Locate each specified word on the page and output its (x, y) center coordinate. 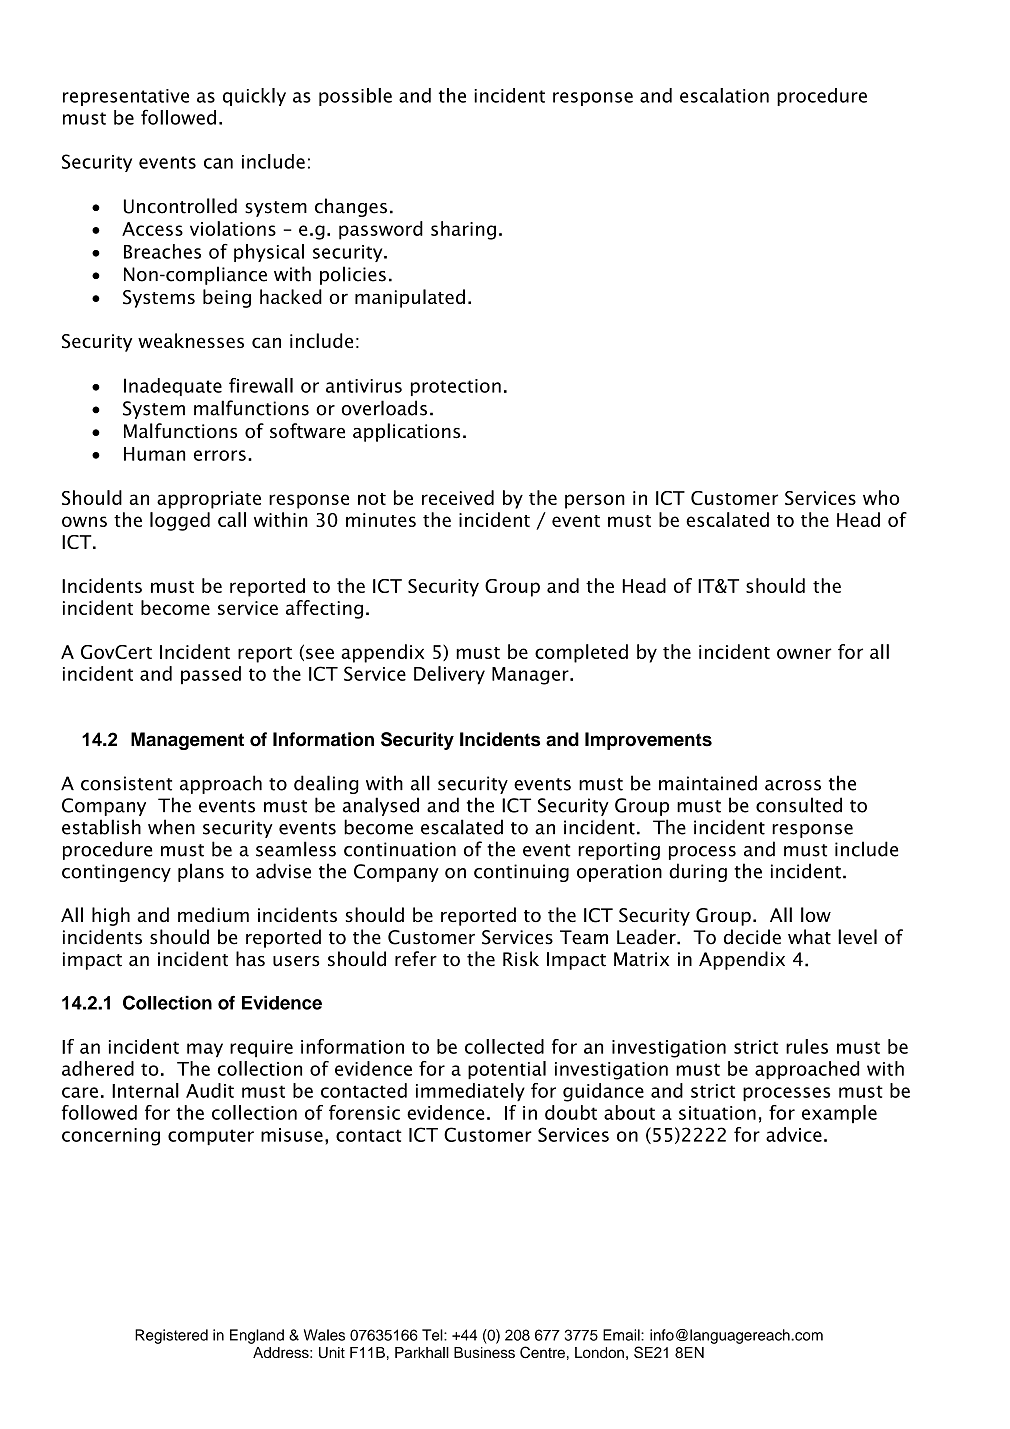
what (809, 937)
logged (180, 521)
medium (213, 914)
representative (126, 97)
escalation (724, 95)
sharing (463, 230)
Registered (171, 1336)
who (881, 497)
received (458, 497)
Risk (521, 959)
